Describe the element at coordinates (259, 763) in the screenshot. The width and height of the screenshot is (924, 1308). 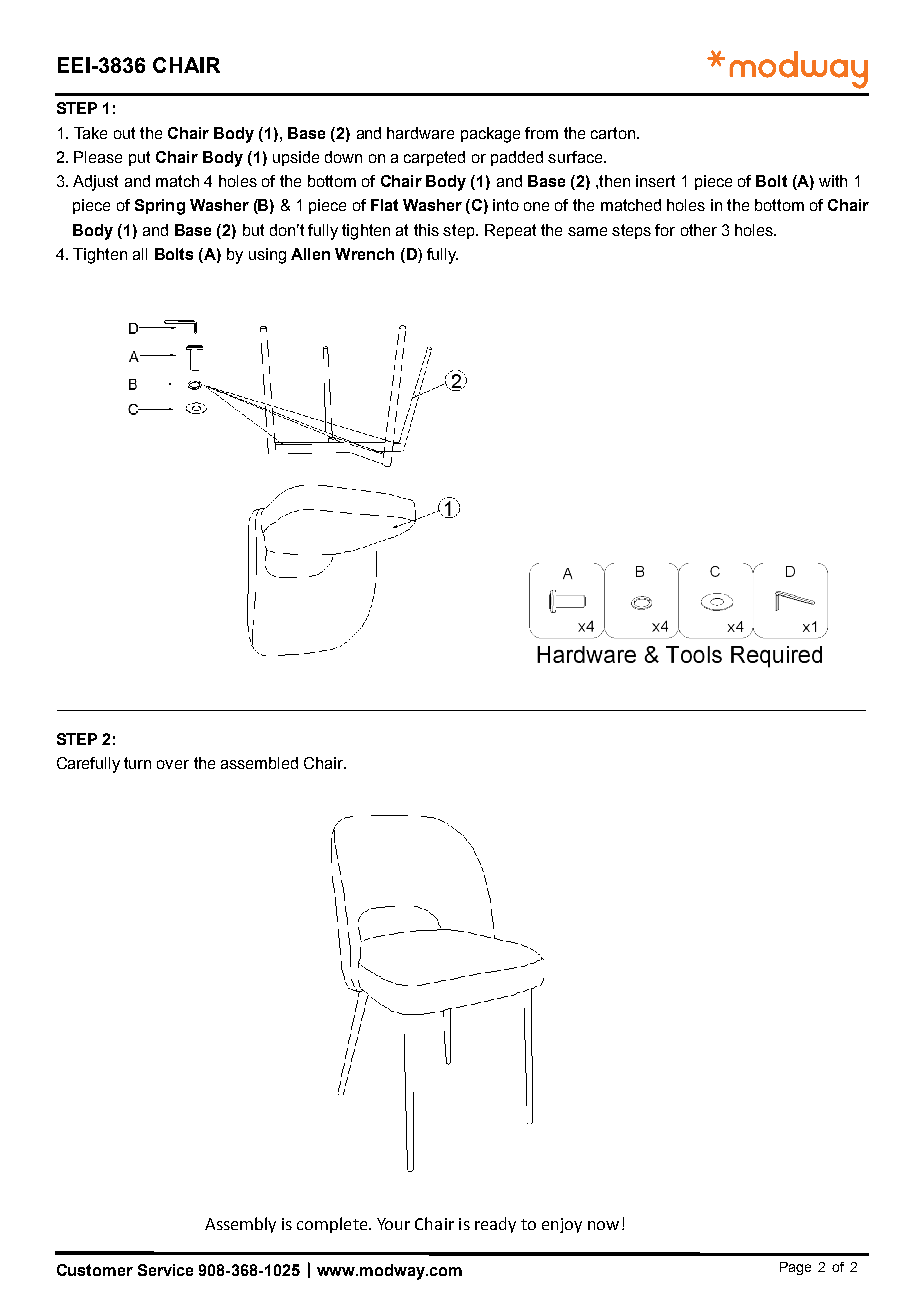
I see `assembled` at that location.
